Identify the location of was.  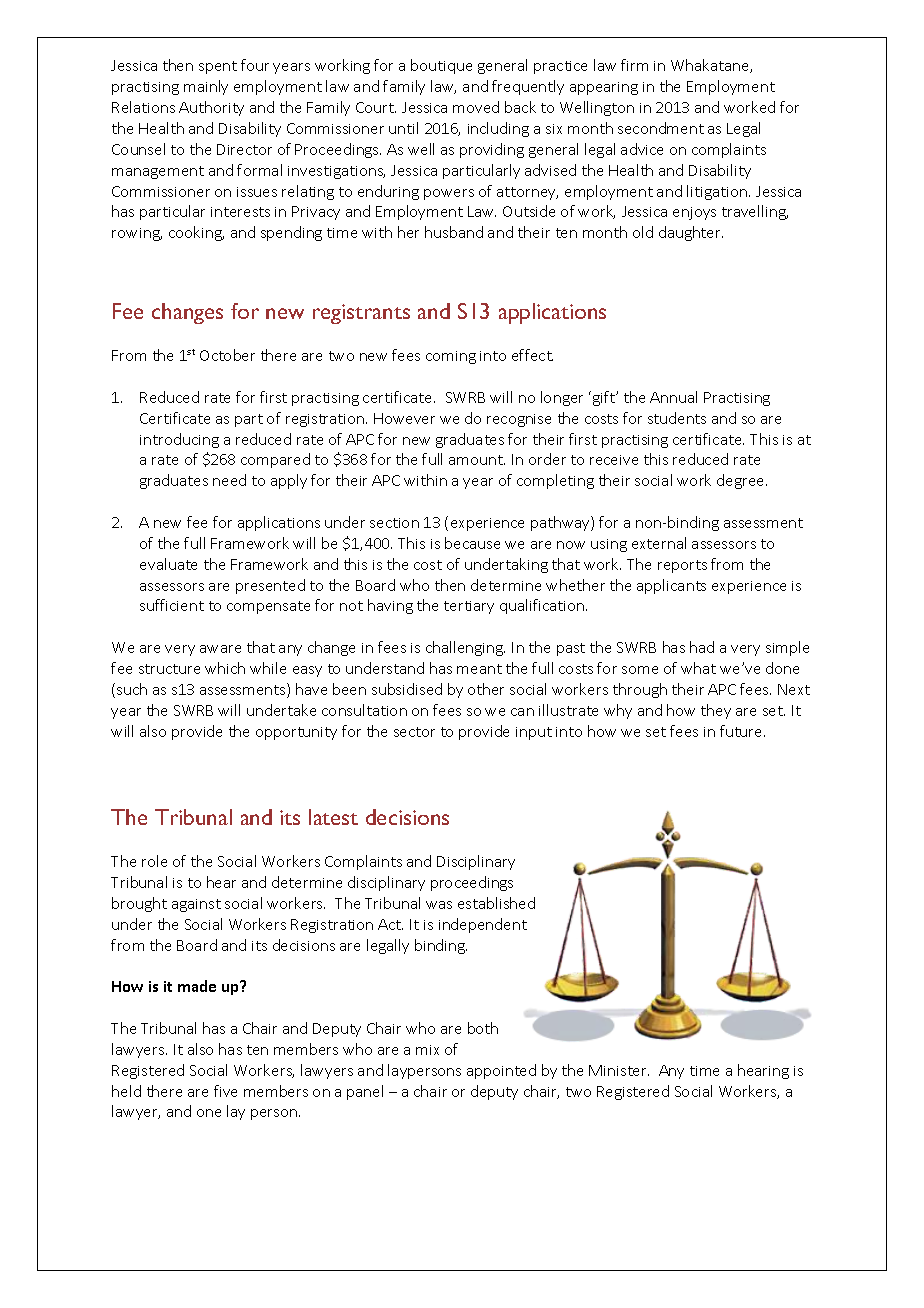
(439, 905).
